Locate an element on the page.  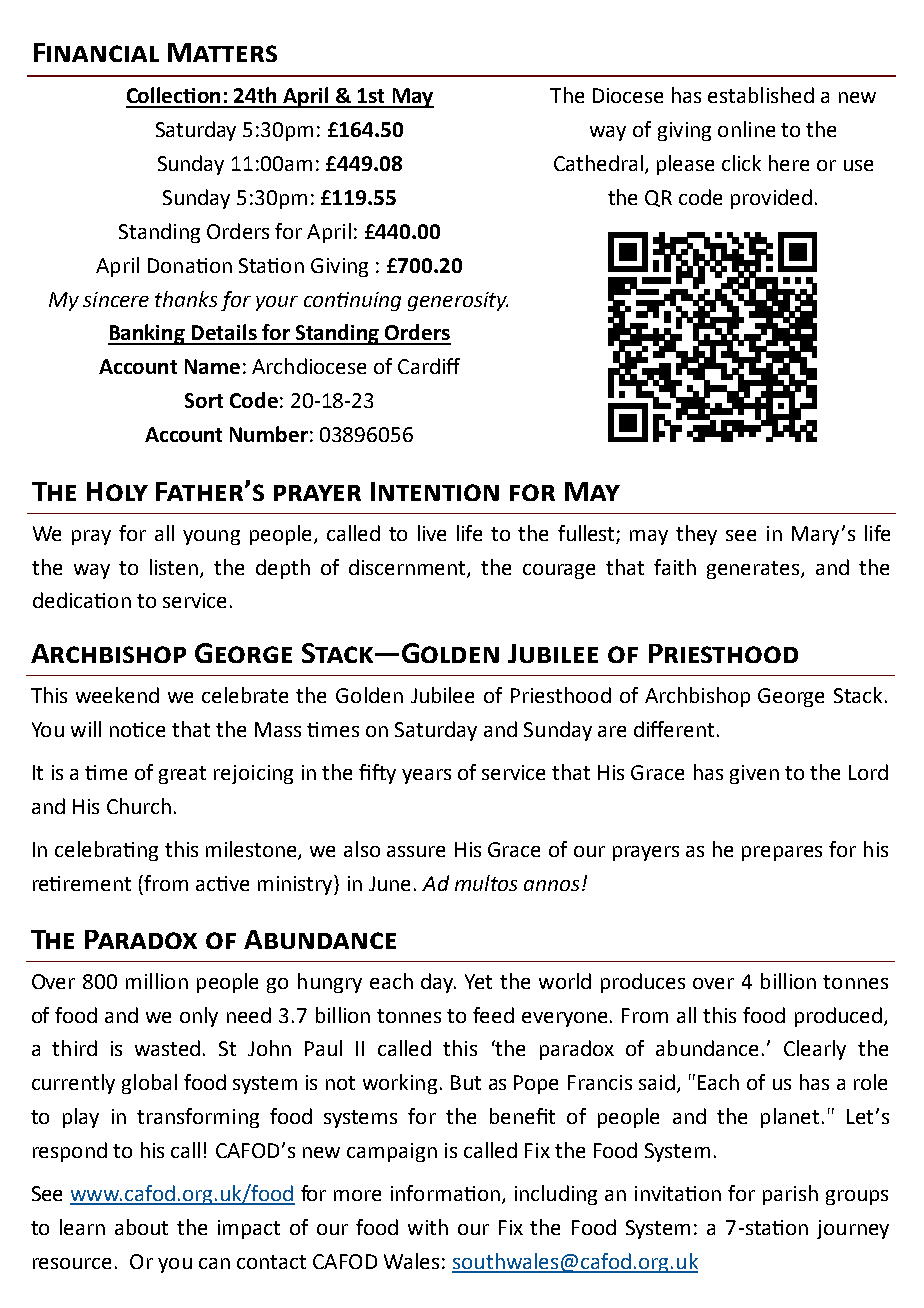
Banking is located at coordinates (148, 334).
